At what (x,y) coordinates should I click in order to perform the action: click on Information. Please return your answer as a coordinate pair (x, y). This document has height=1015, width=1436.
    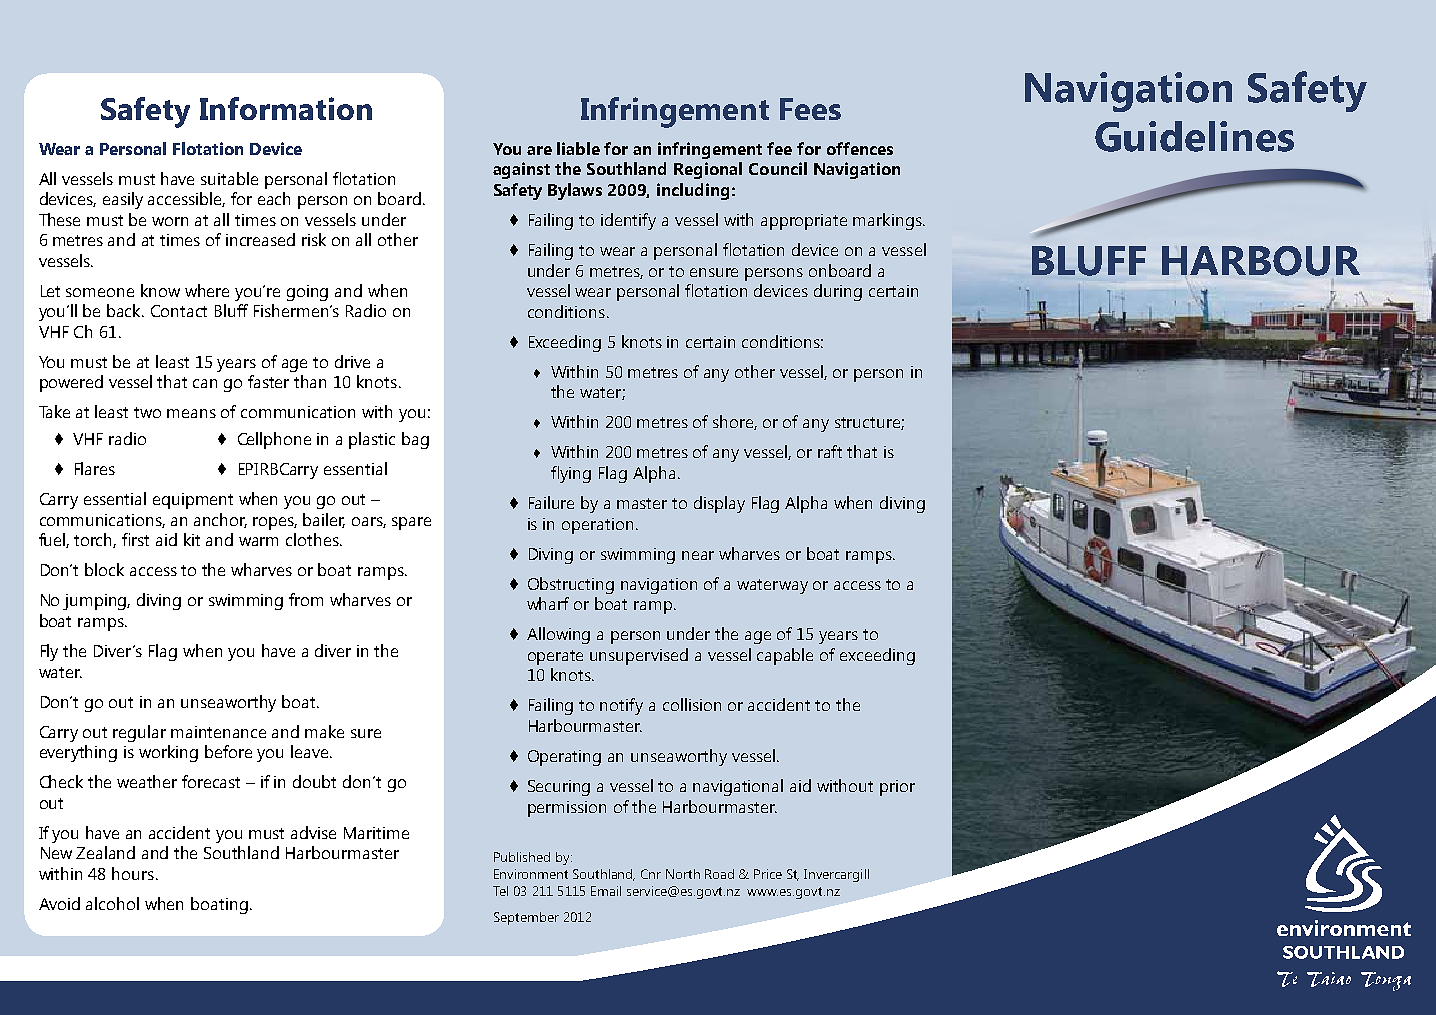
    Looking at the image, I should click on (286, 108).
